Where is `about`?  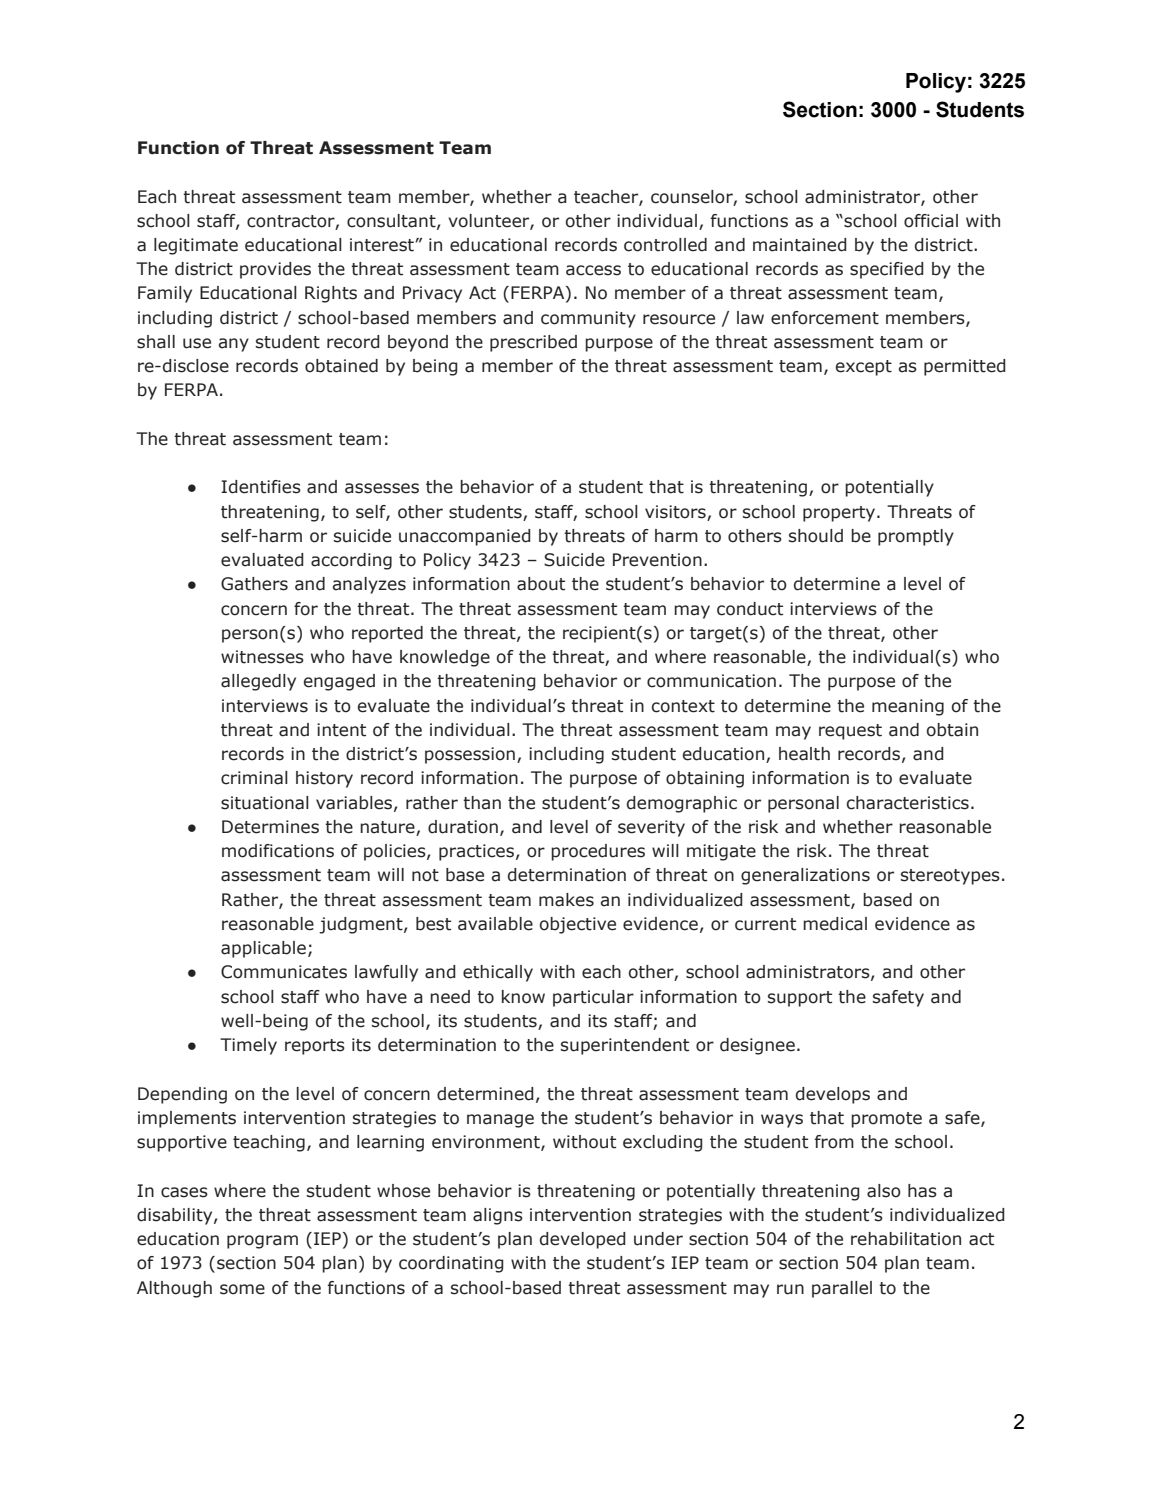 about is located at coordinates (541, 584).
